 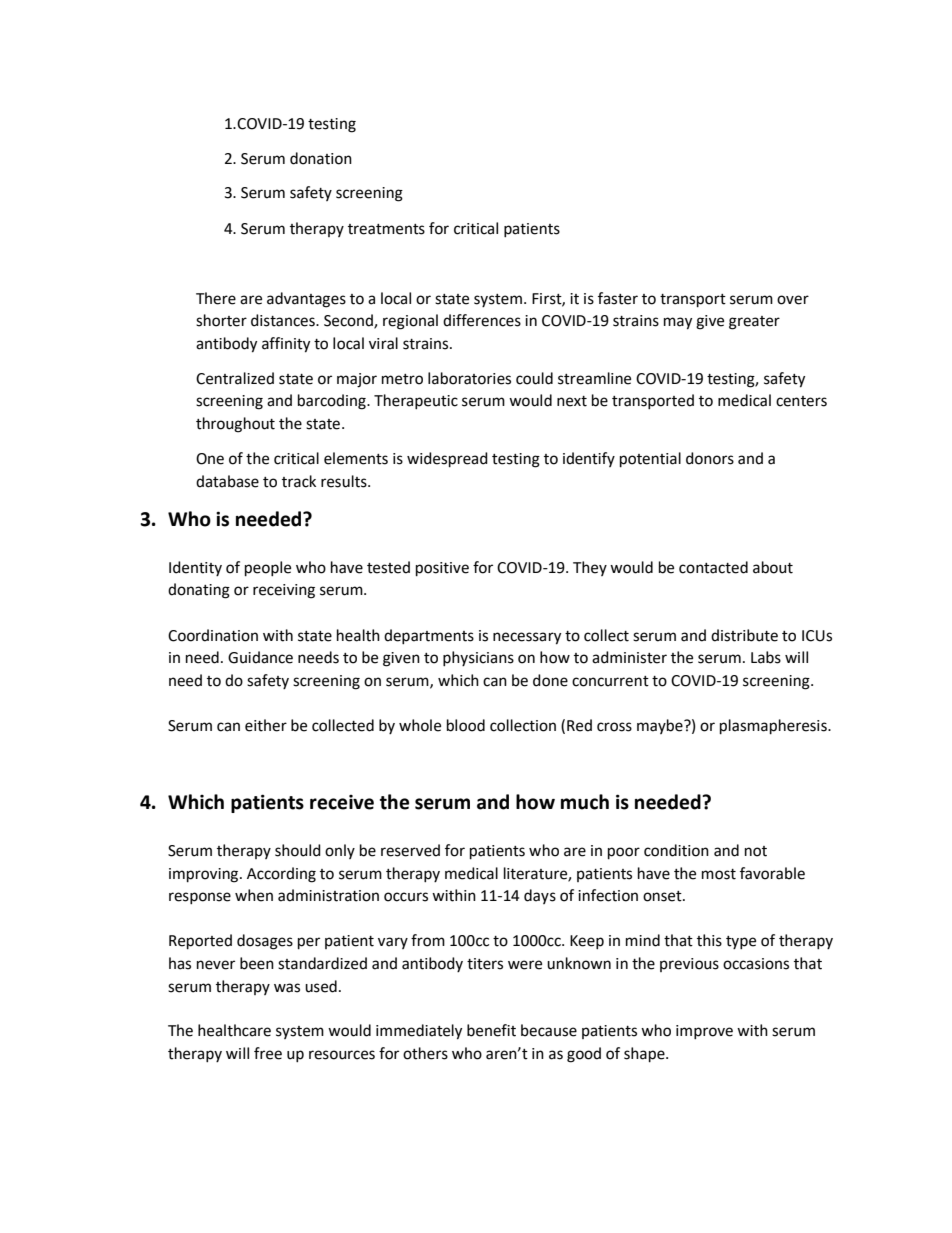 I want to click on necessary, so click(x=527, y=638).
